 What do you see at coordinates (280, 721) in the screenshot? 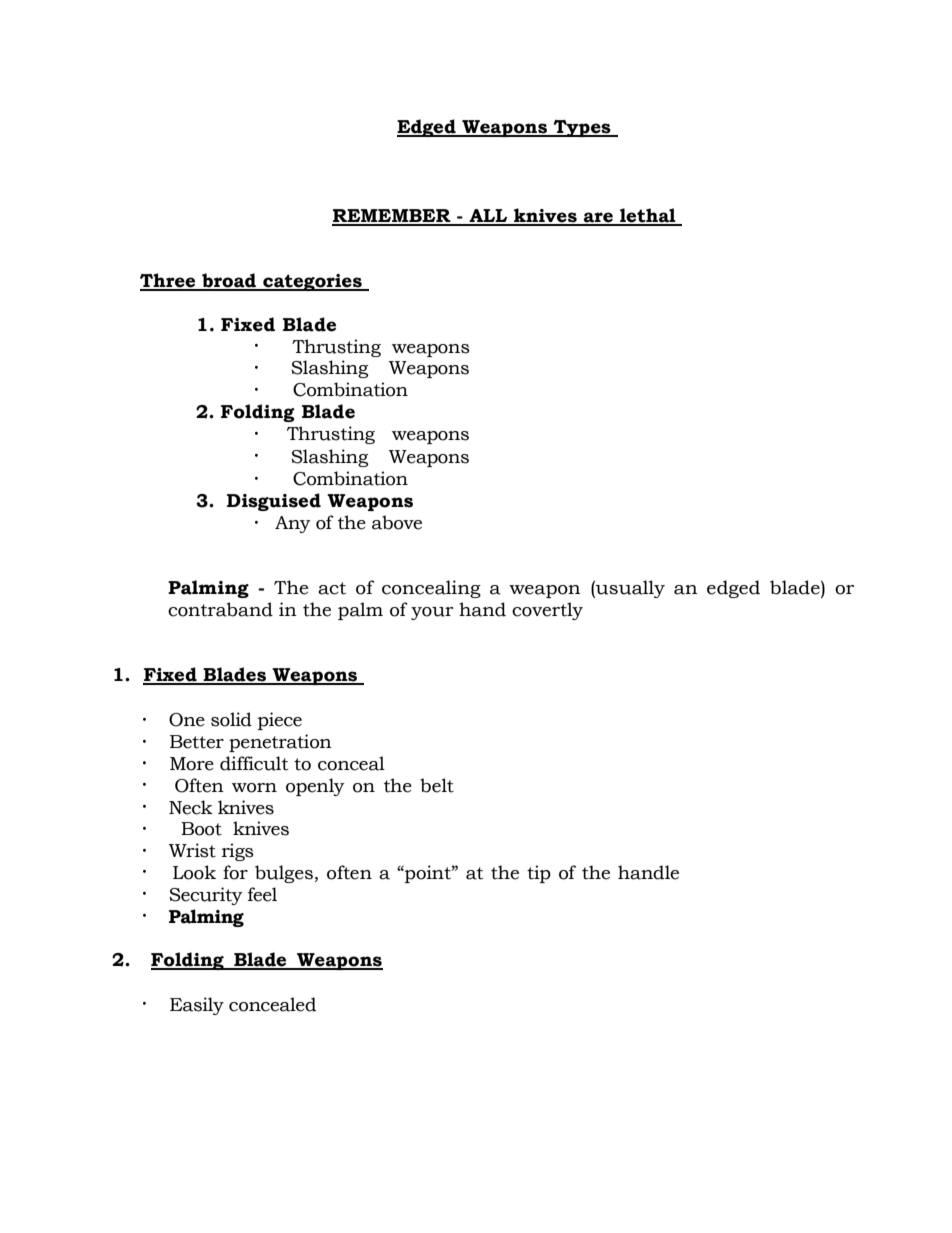
I see `piece` at bounding box center [280, 721].
